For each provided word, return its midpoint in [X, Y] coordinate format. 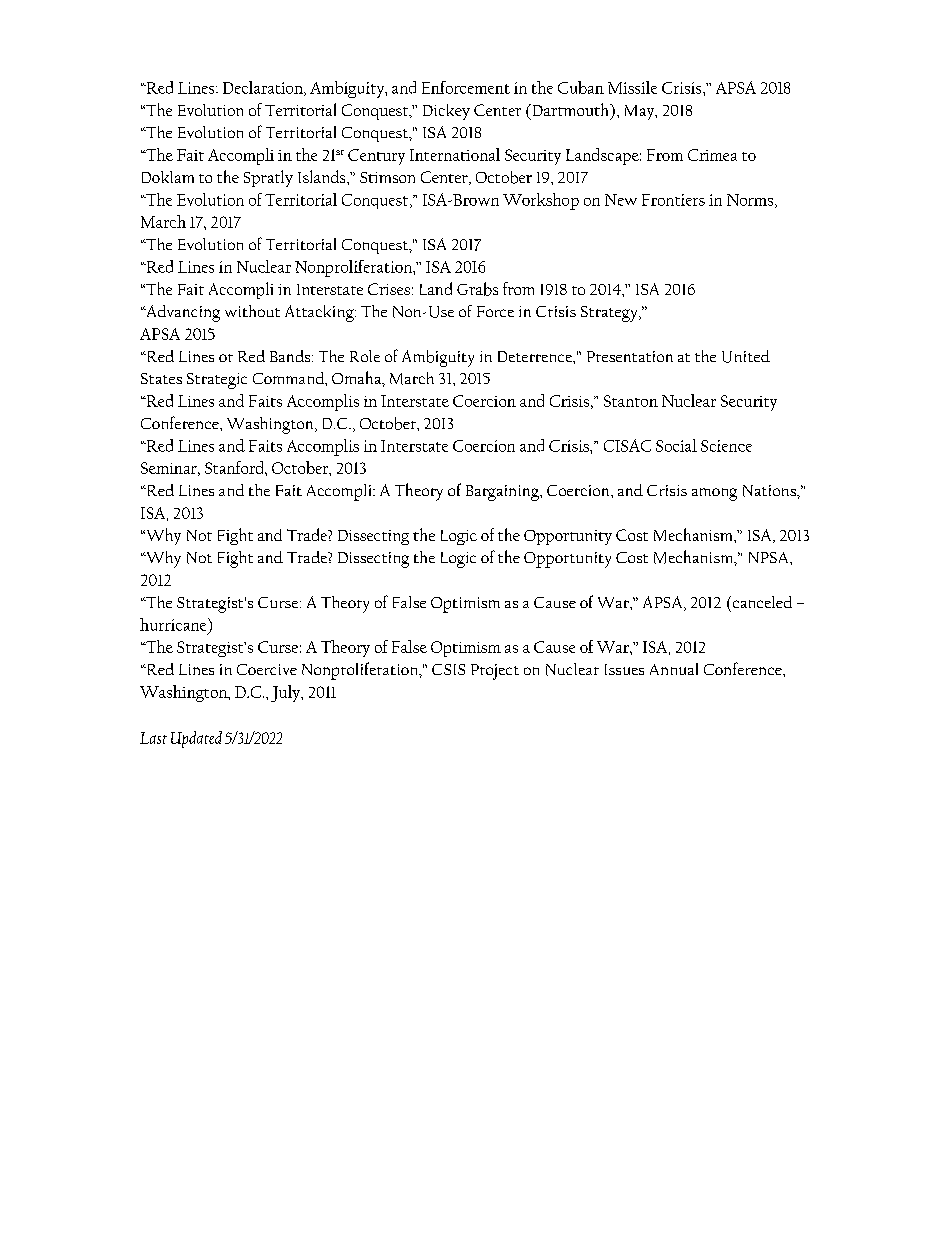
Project [495, 672]
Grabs [477, 289]
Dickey [446, 112]
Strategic [217, 381]
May [641, 112]
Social [676, 445]
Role [365, 356]
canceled [761, 602]
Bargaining [503, 493]
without [252, 311]
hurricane [174, 624]
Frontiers [673, 200]
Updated [196, 739]
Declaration [264, 88]
